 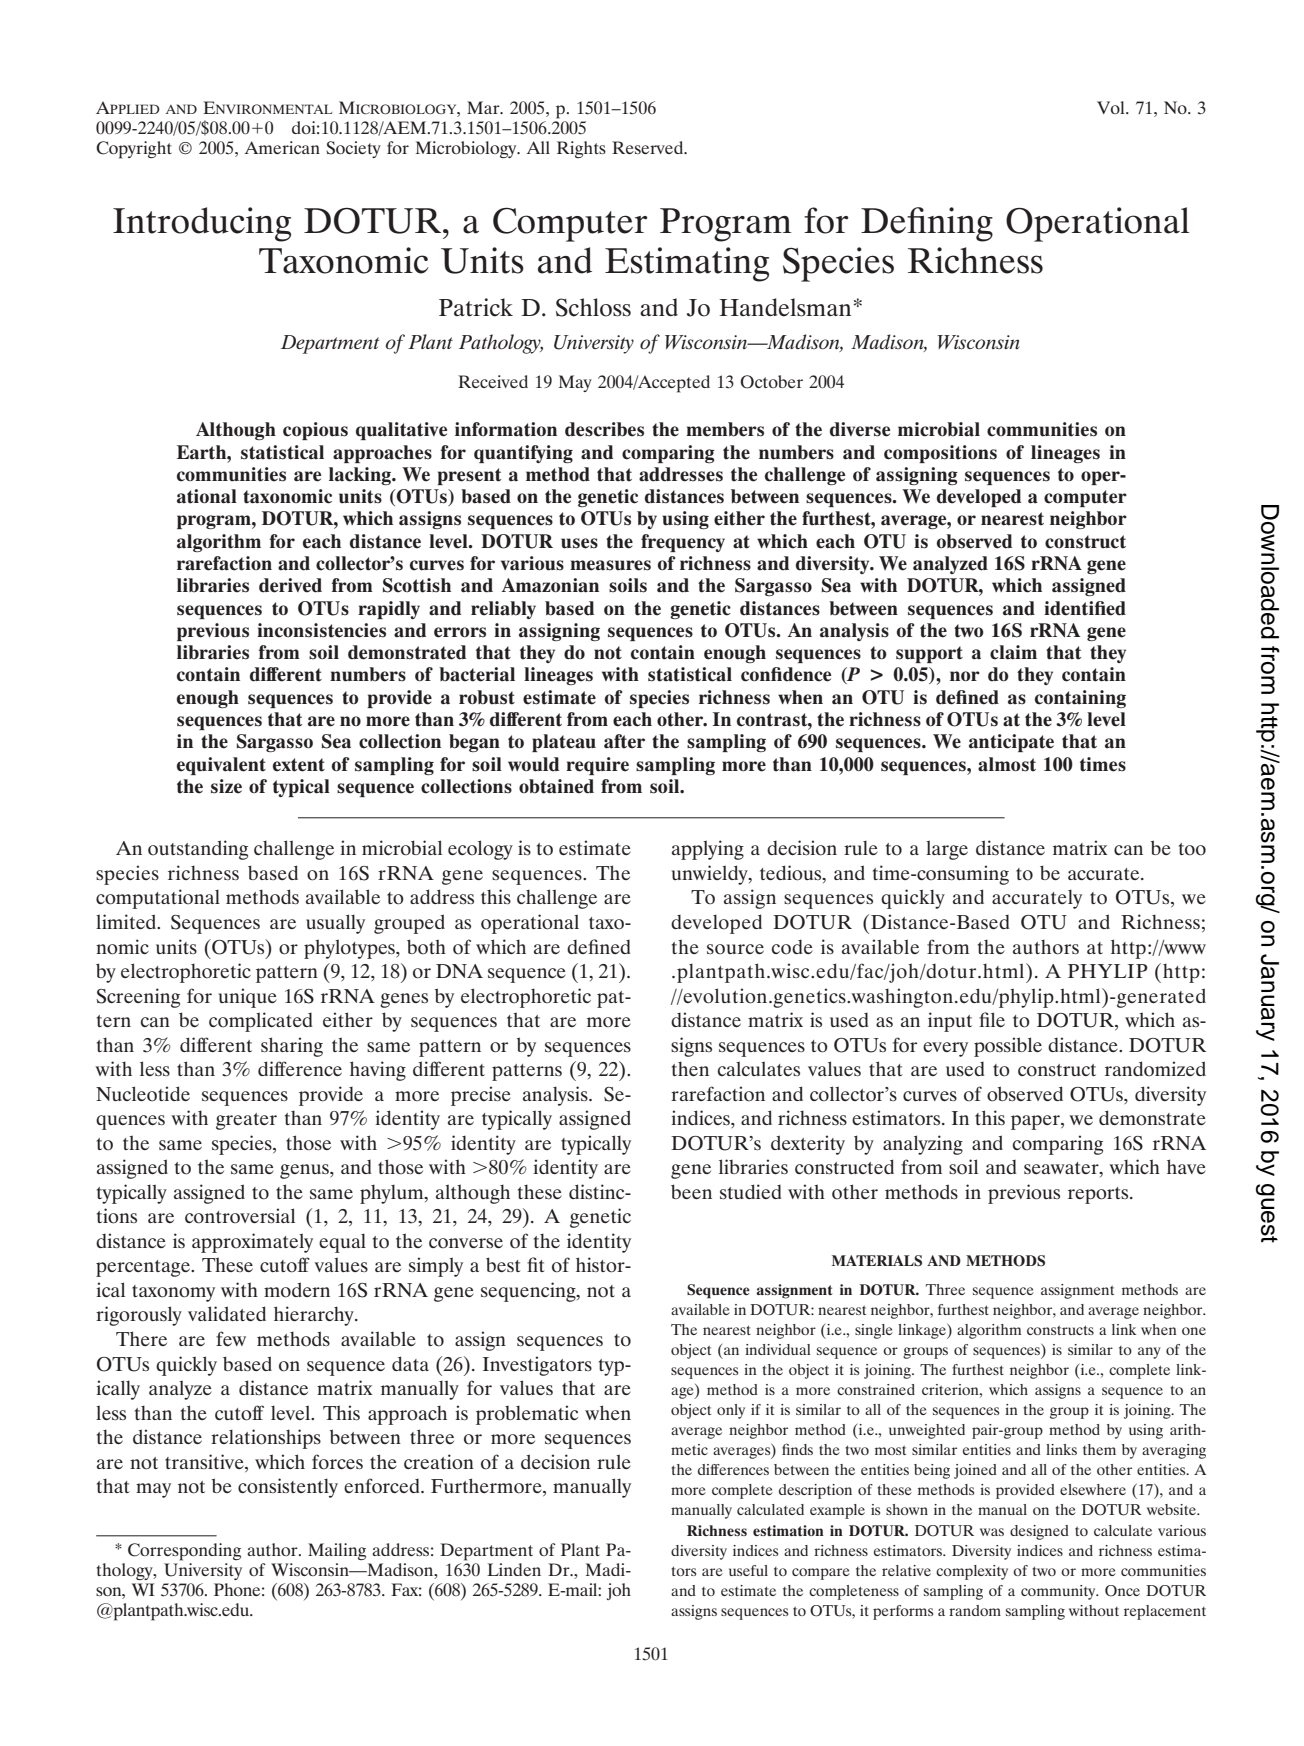 I want to click on applying, so click(x=708, y=850).
